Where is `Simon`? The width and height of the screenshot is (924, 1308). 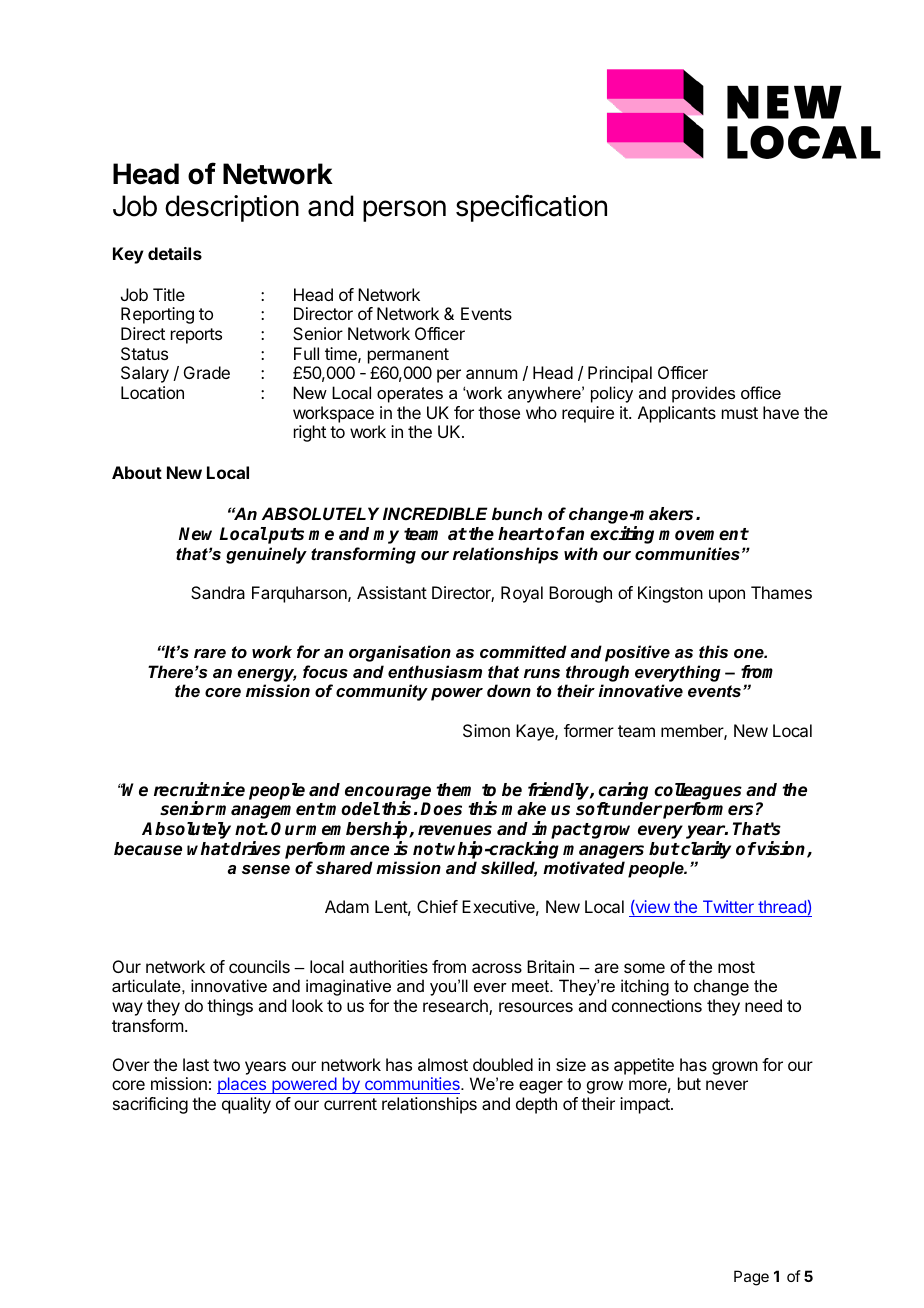
Simon is located at coordinates (486, 730).
